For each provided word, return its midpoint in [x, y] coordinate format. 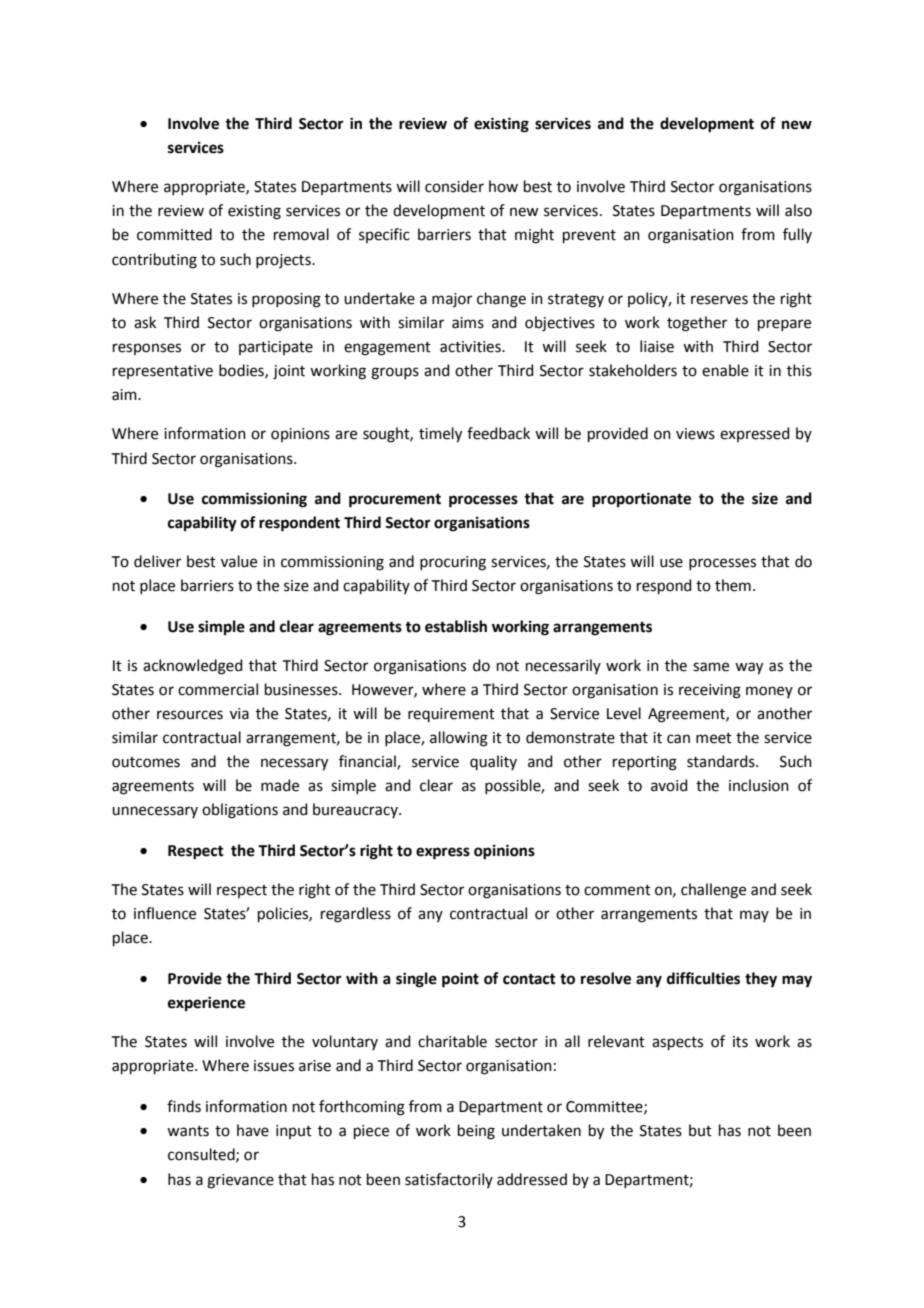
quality [493, 762]
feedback [498, 433]
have [253, 1130]
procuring [453, 563]
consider [454, 186]
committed [174, 234]
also [798, 210]
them [733, 585]
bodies [242, 371]
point [460, 980]
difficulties [703, 978]
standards [722, 761]
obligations [240, 811]
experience [206, 1004]
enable [725, 370]
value [239, 561]
